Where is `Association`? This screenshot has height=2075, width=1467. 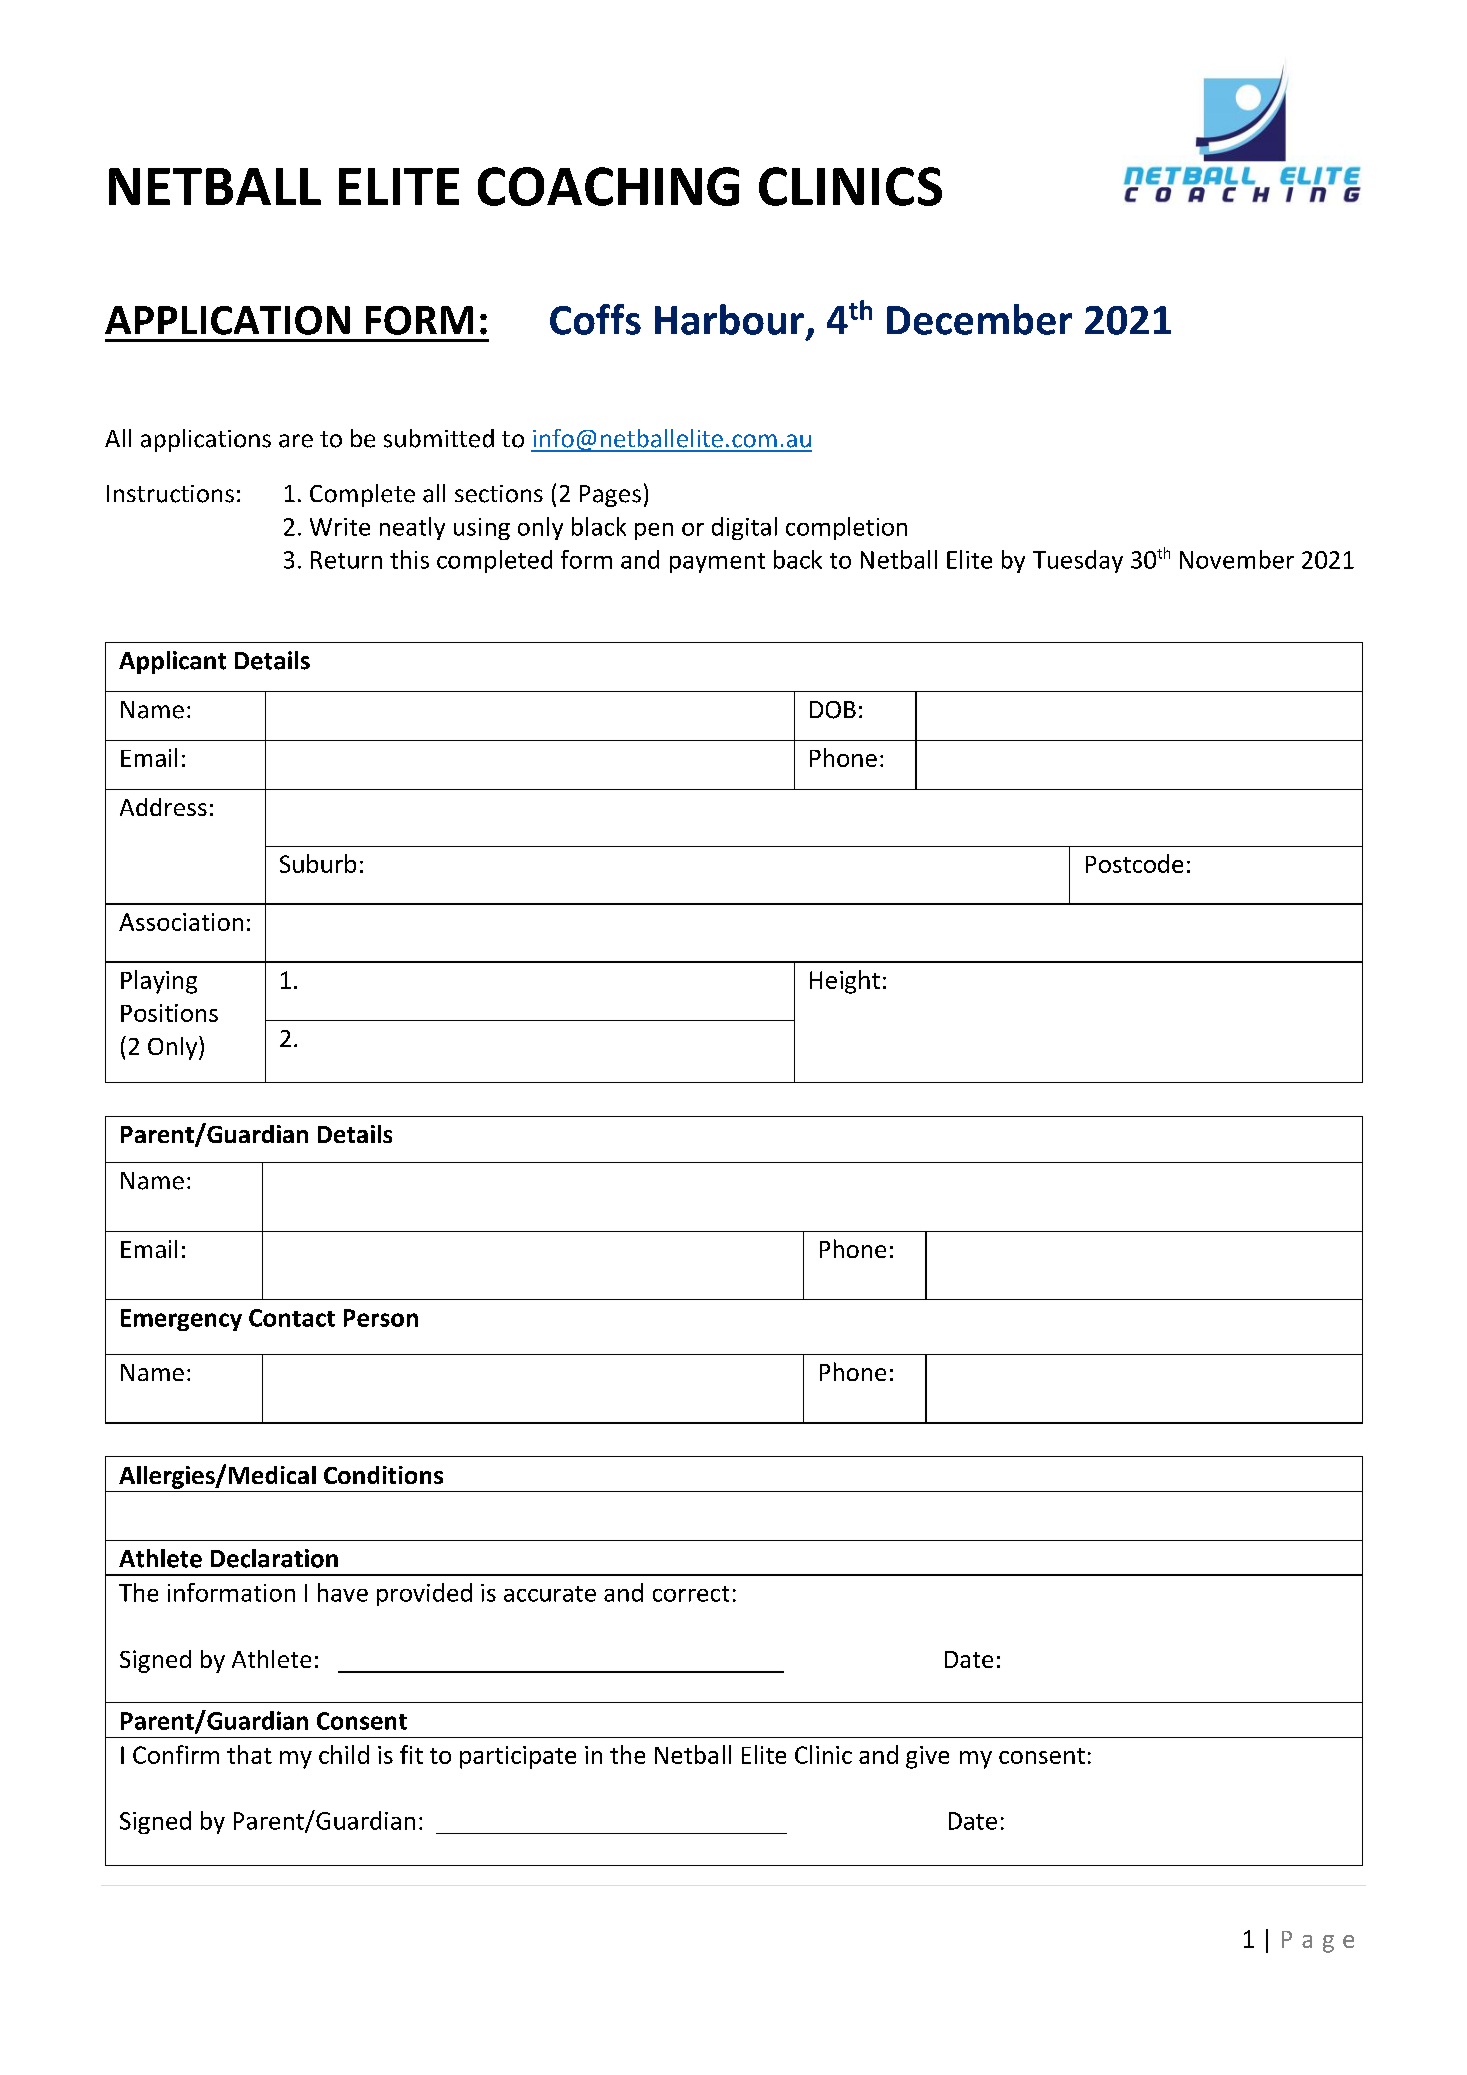
Association is located at coordinates (181, 922).
